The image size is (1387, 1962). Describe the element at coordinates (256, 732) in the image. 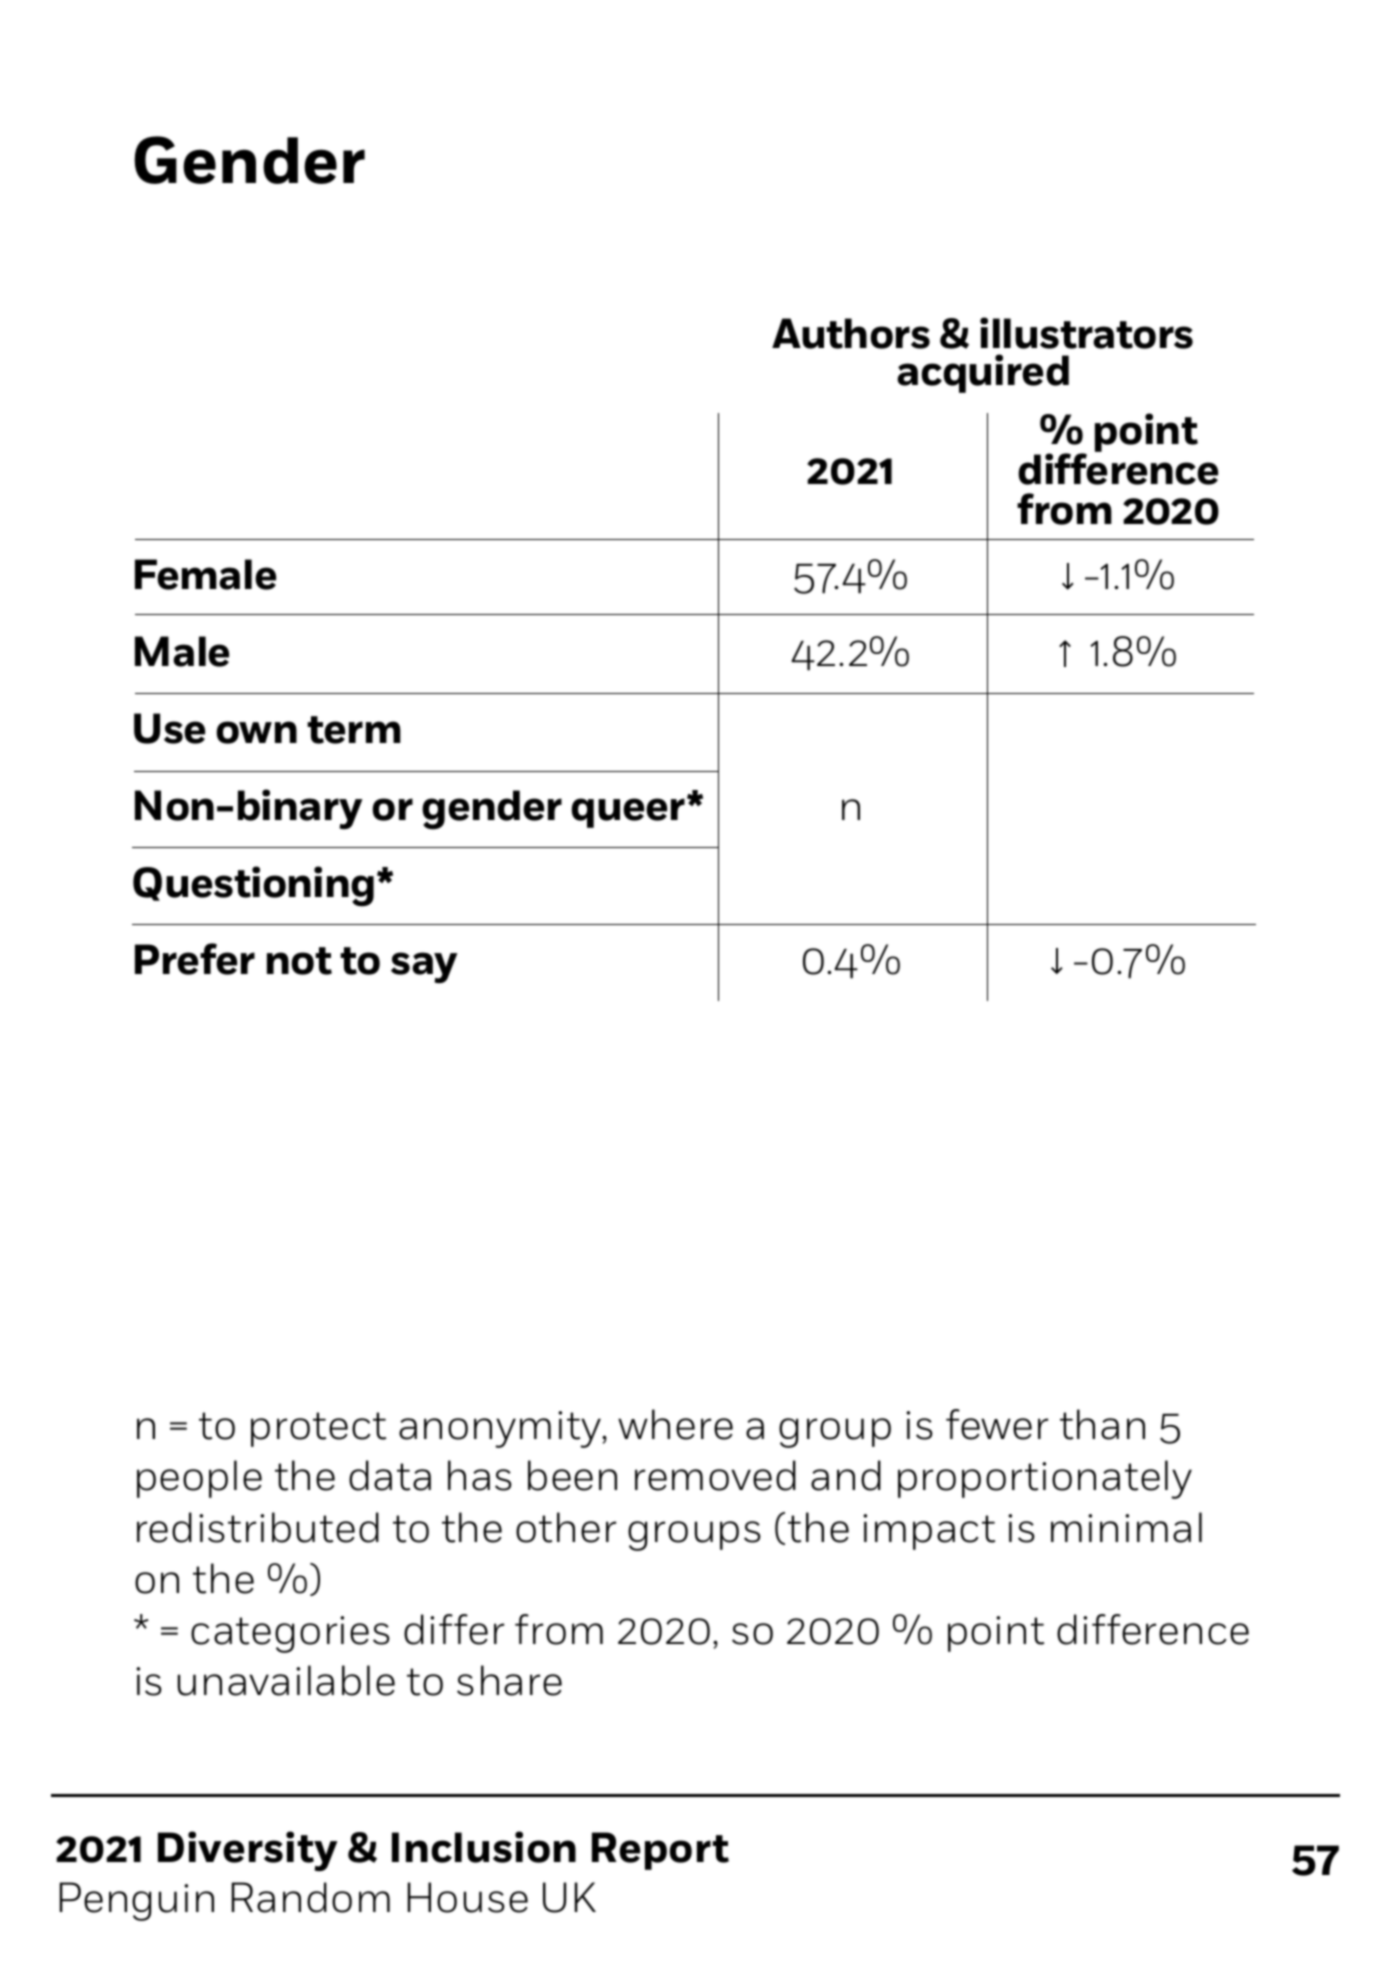

I see `own` at that location.
